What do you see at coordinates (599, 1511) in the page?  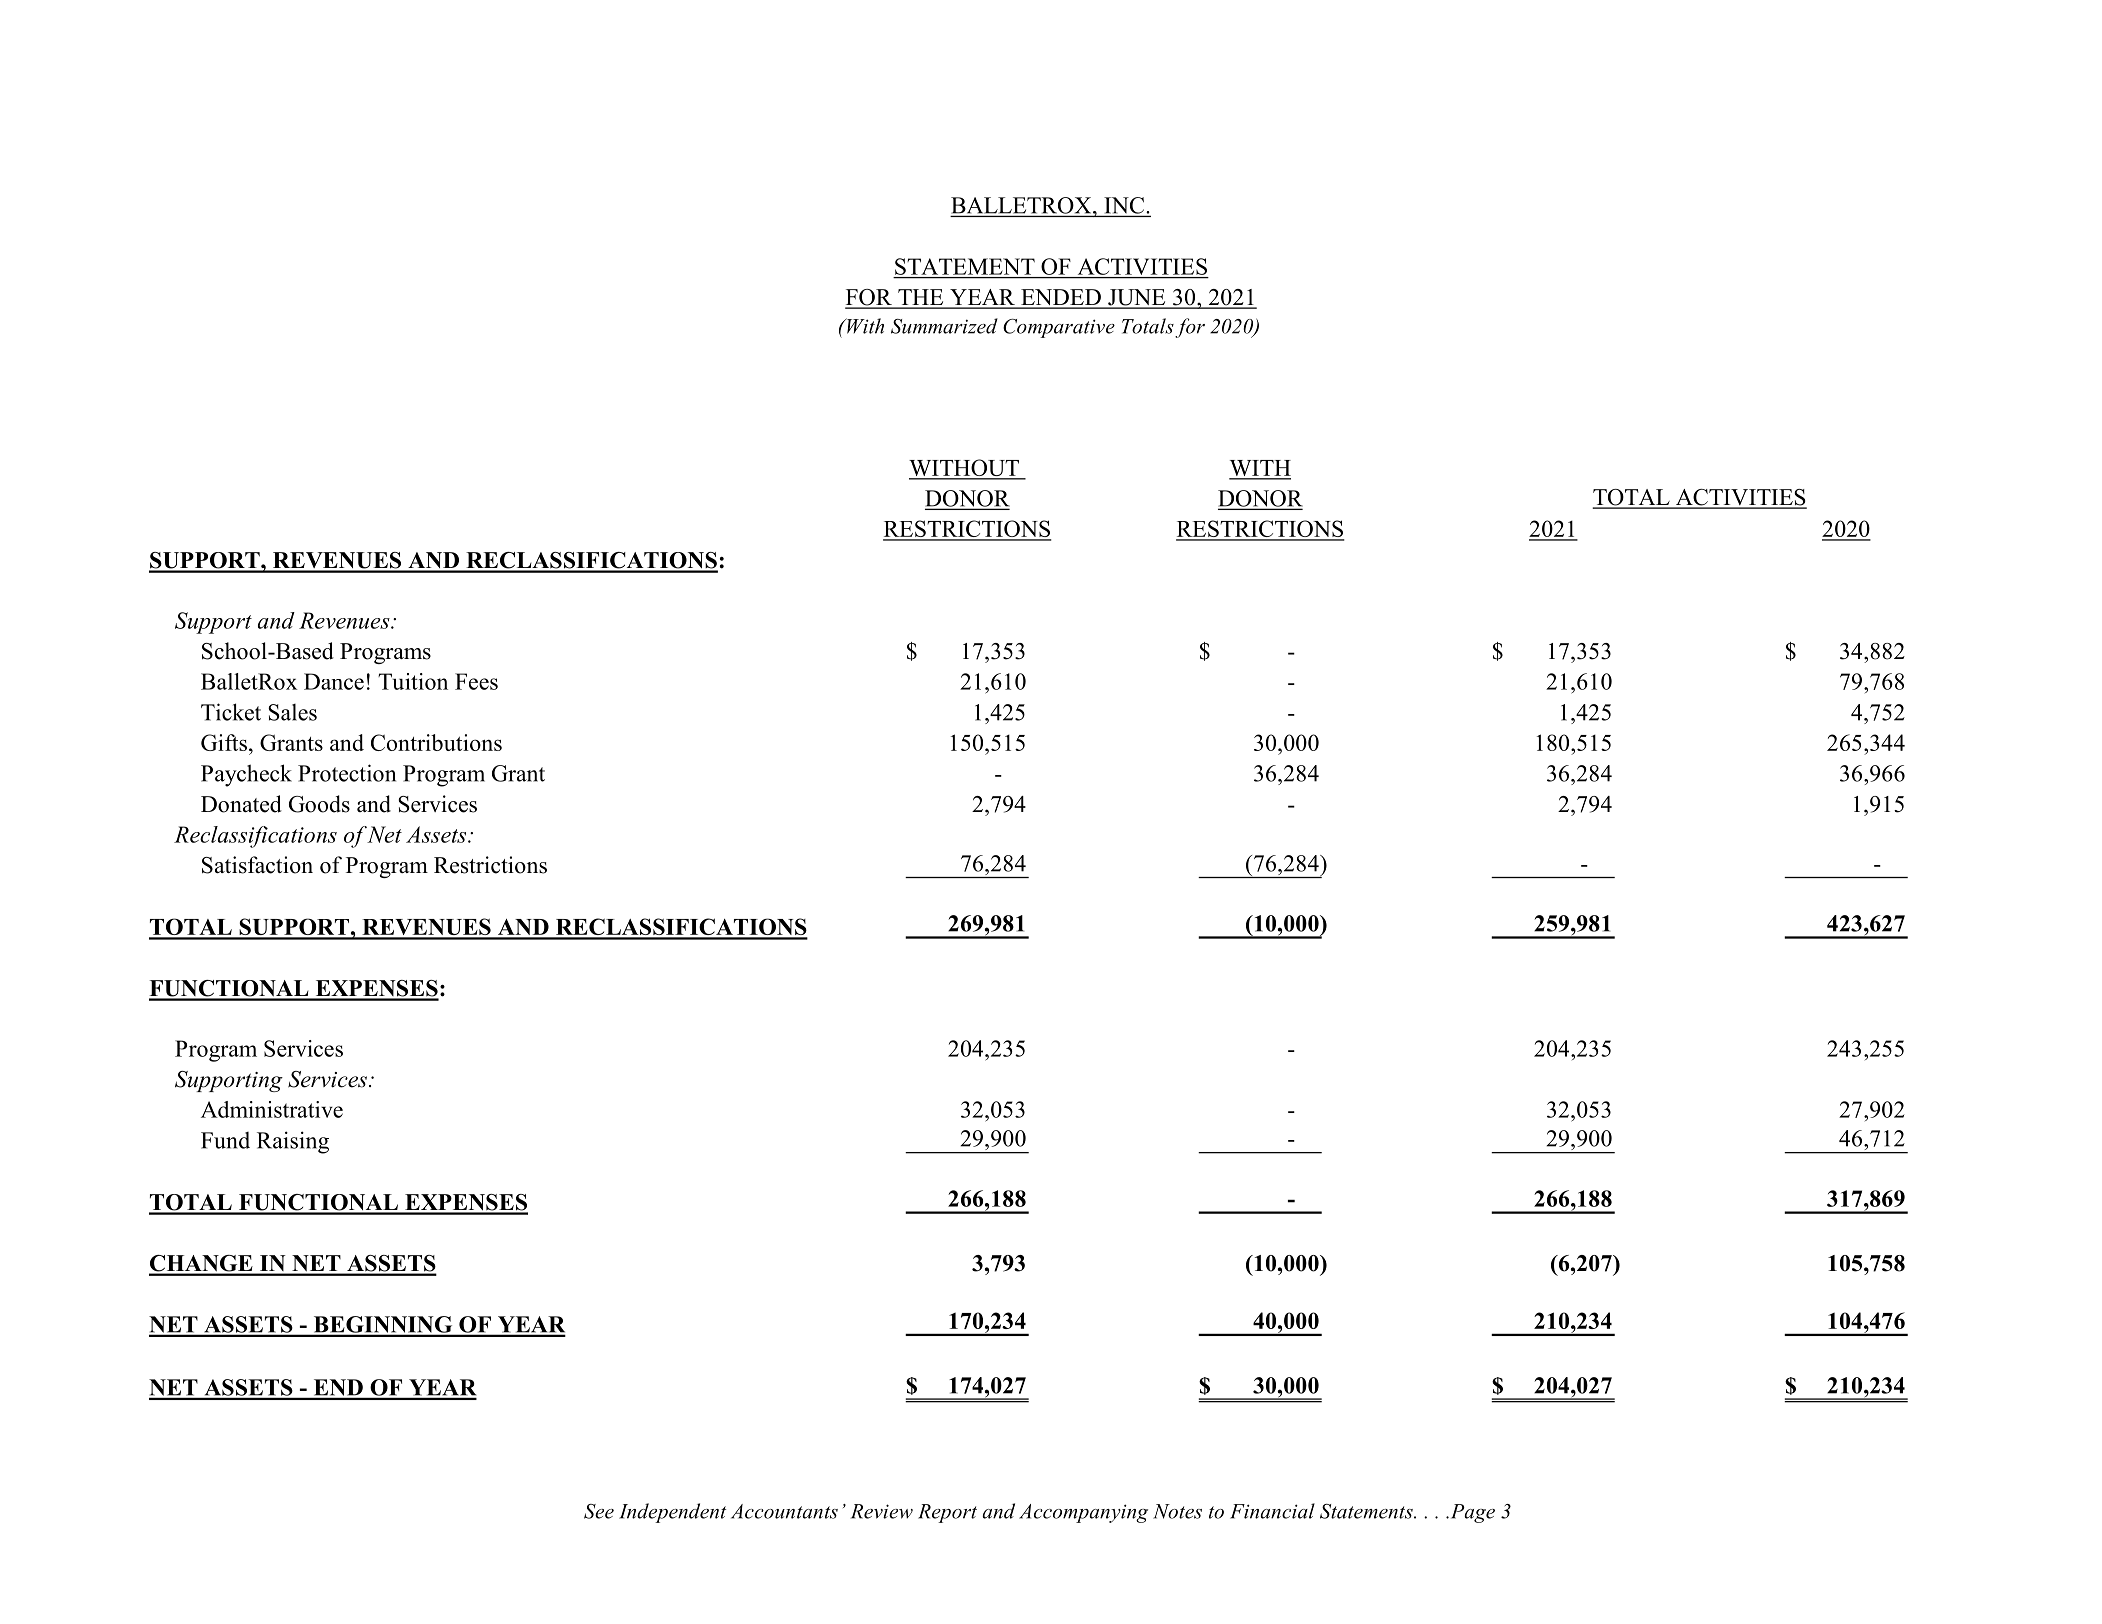 I see `See` at bounding box center [599, 1511].
